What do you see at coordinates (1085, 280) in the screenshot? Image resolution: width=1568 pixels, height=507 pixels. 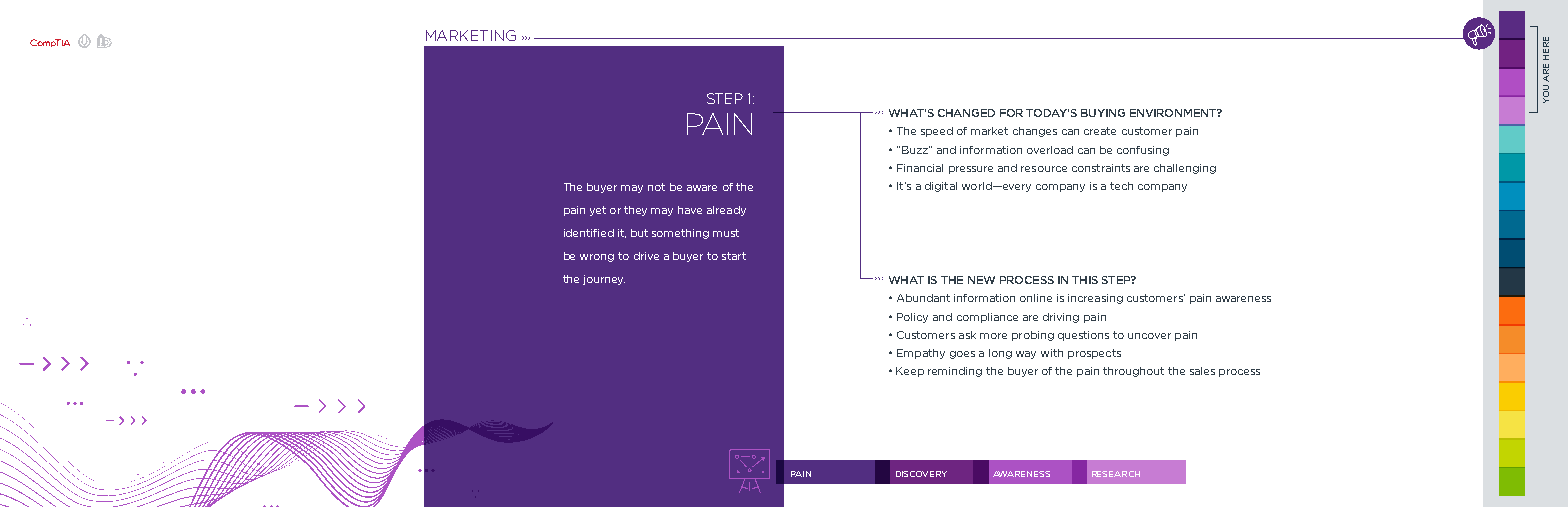 I see `THIS` at bounding box center [1085, 280].
